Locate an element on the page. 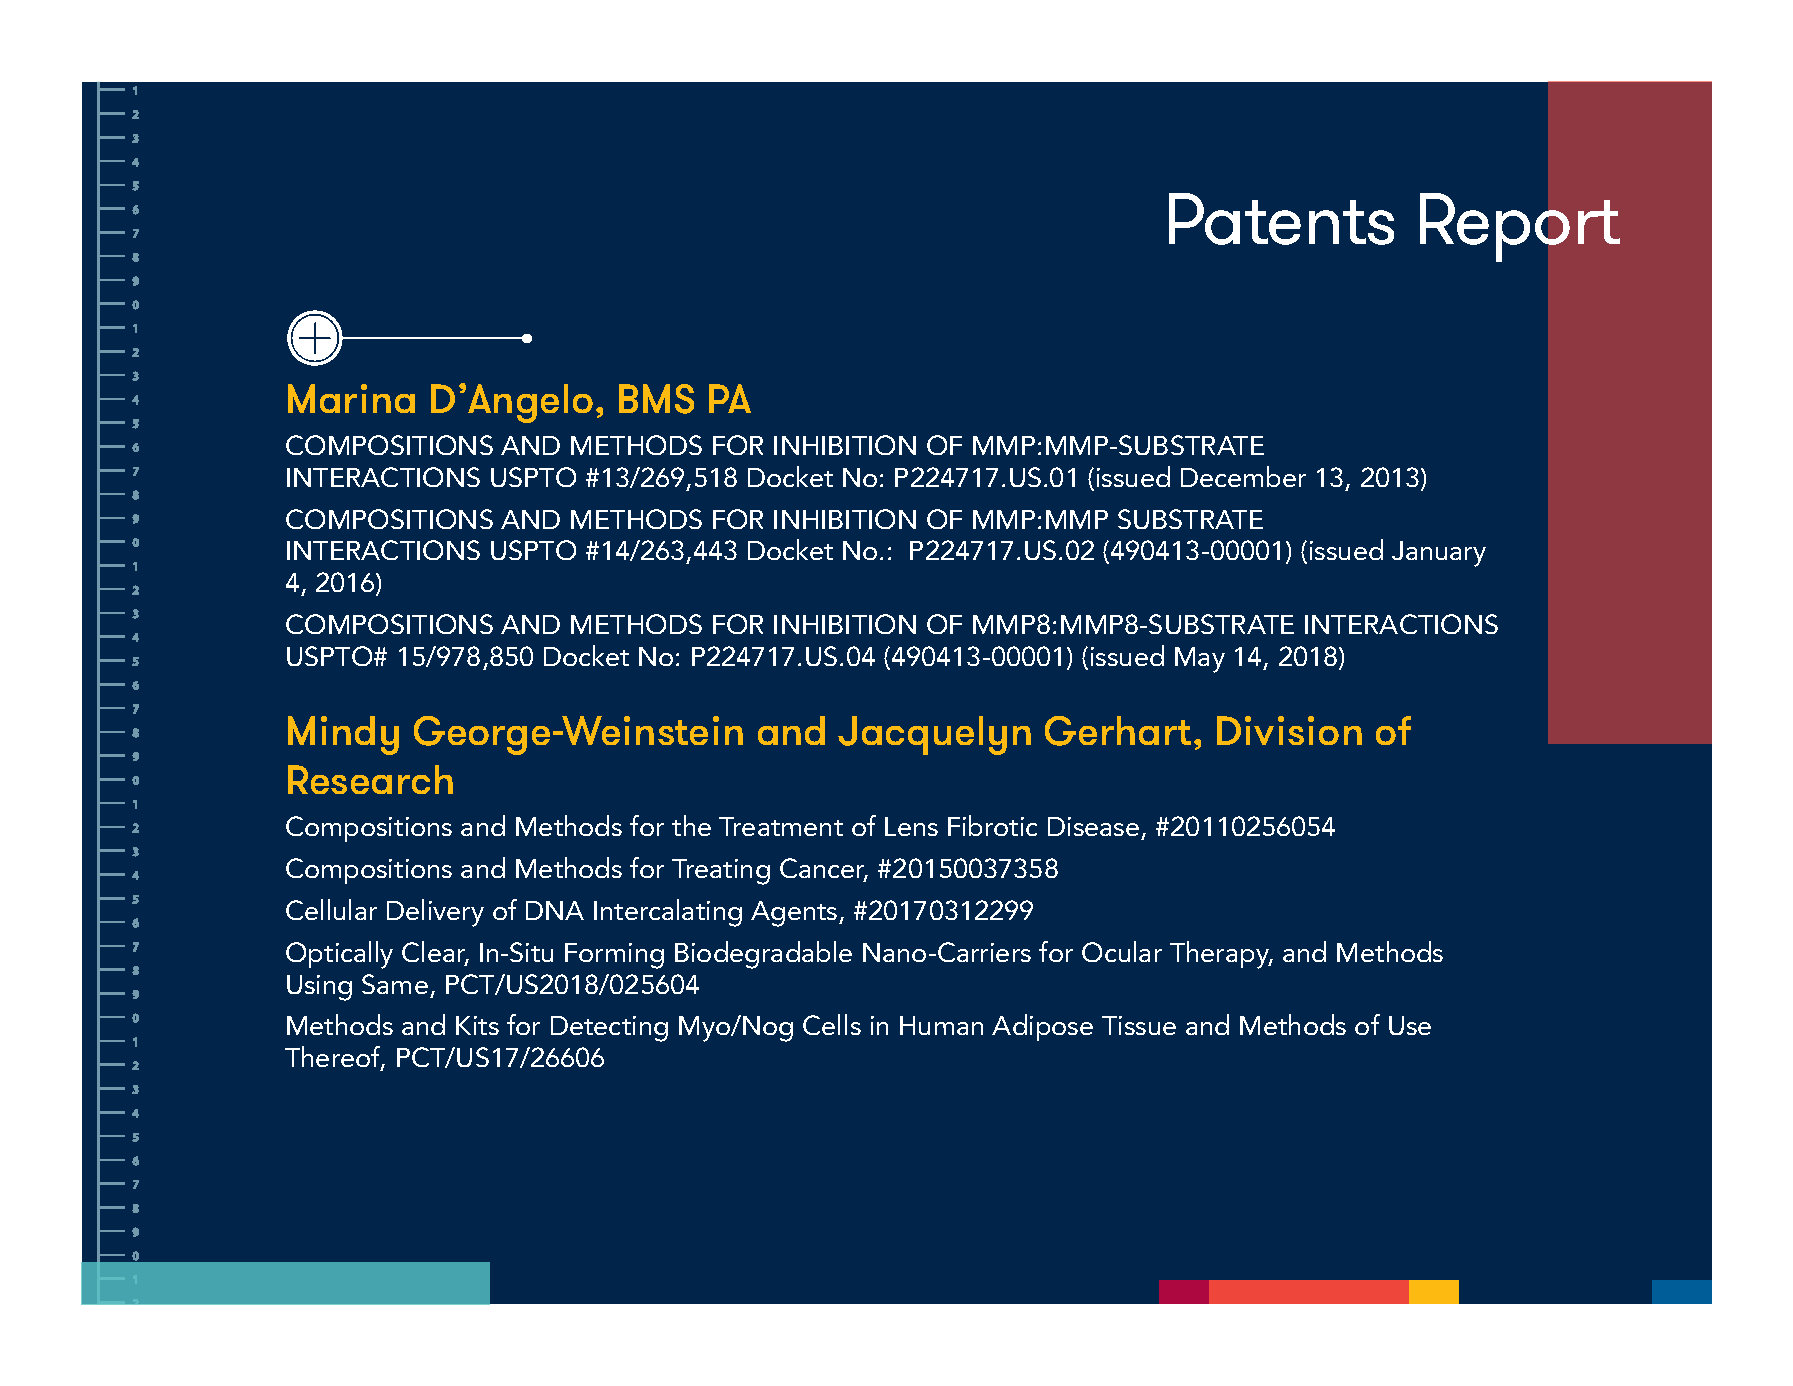 This page has width=1793, height=1386. January is located at coordinates (1439, 554).
